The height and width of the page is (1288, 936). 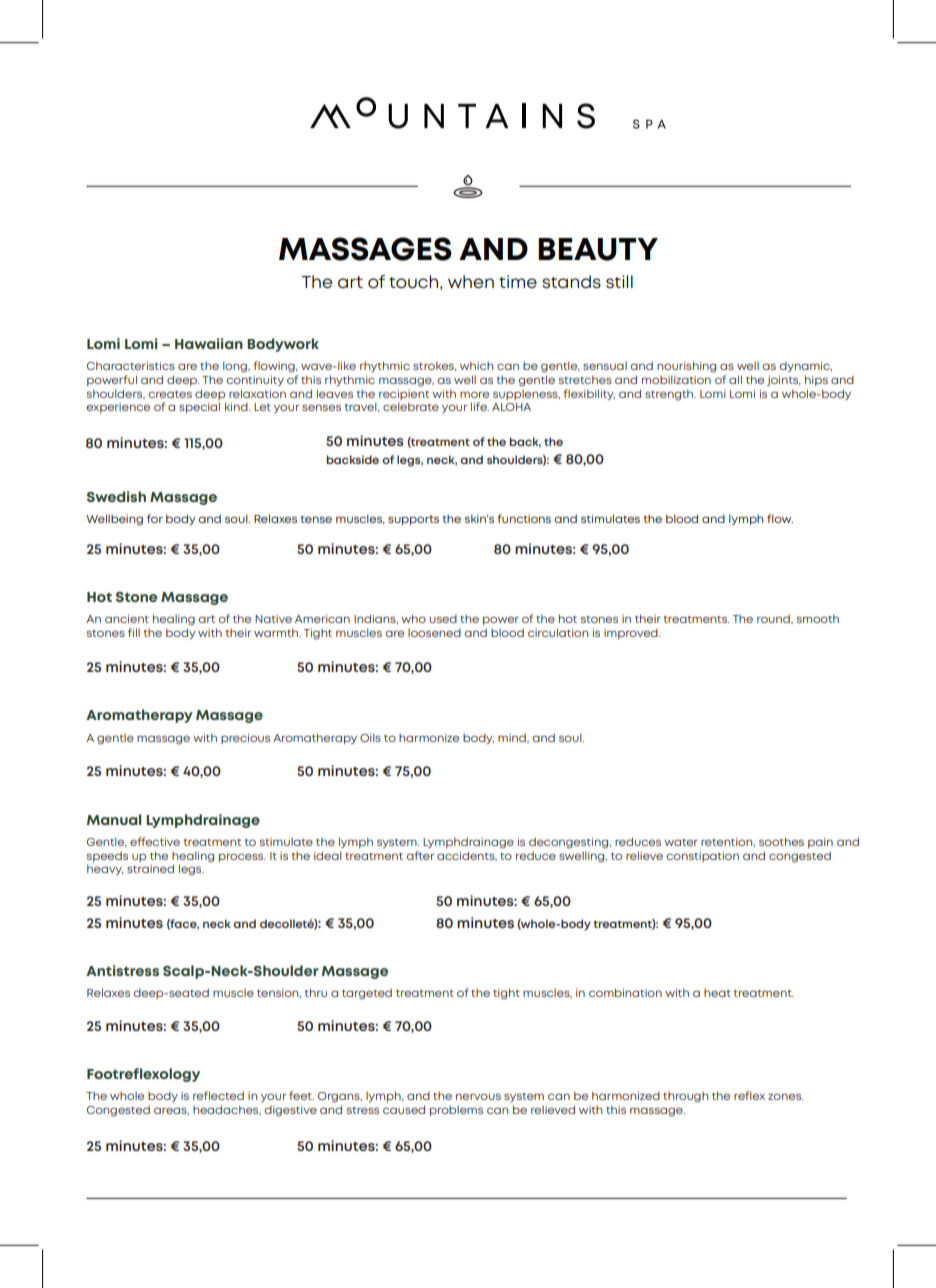 I want to click on reflected, so click(x=218, y=1095).
